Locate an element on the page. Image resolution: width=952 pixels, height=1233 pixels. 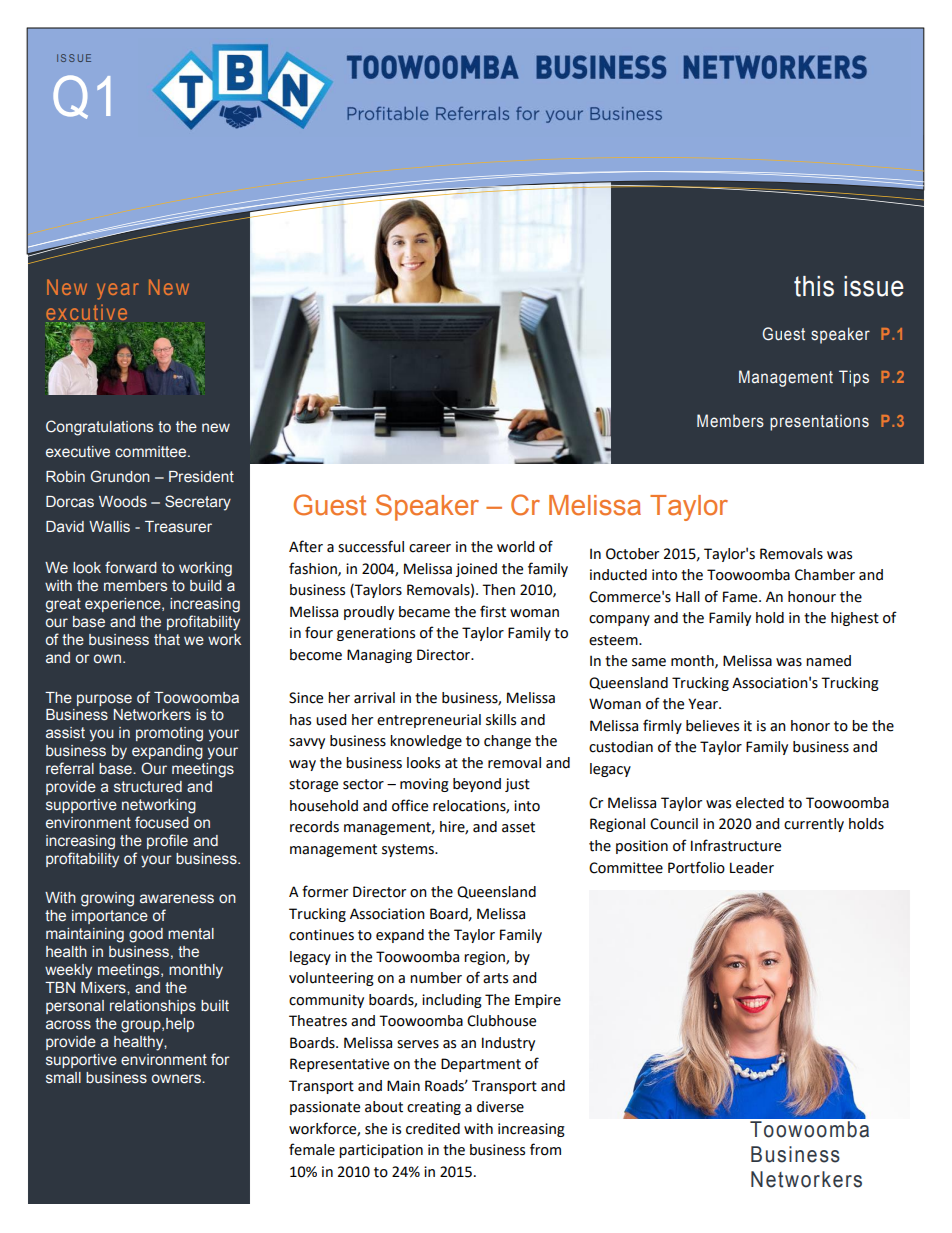
became is located at coordinates (424, 612).
